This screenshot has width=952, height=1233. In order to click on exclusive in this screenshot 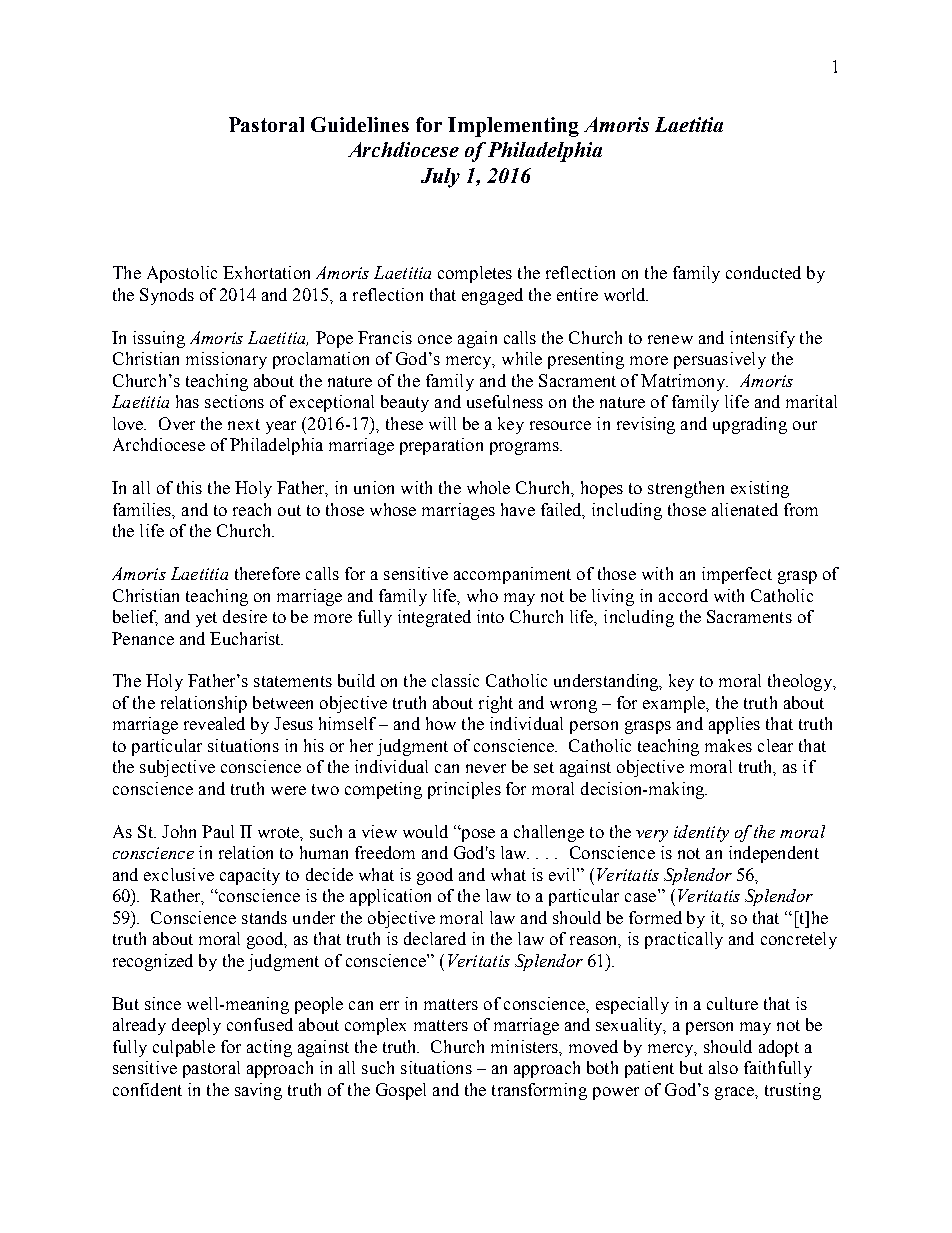, I will do `click(179, 874)`.
